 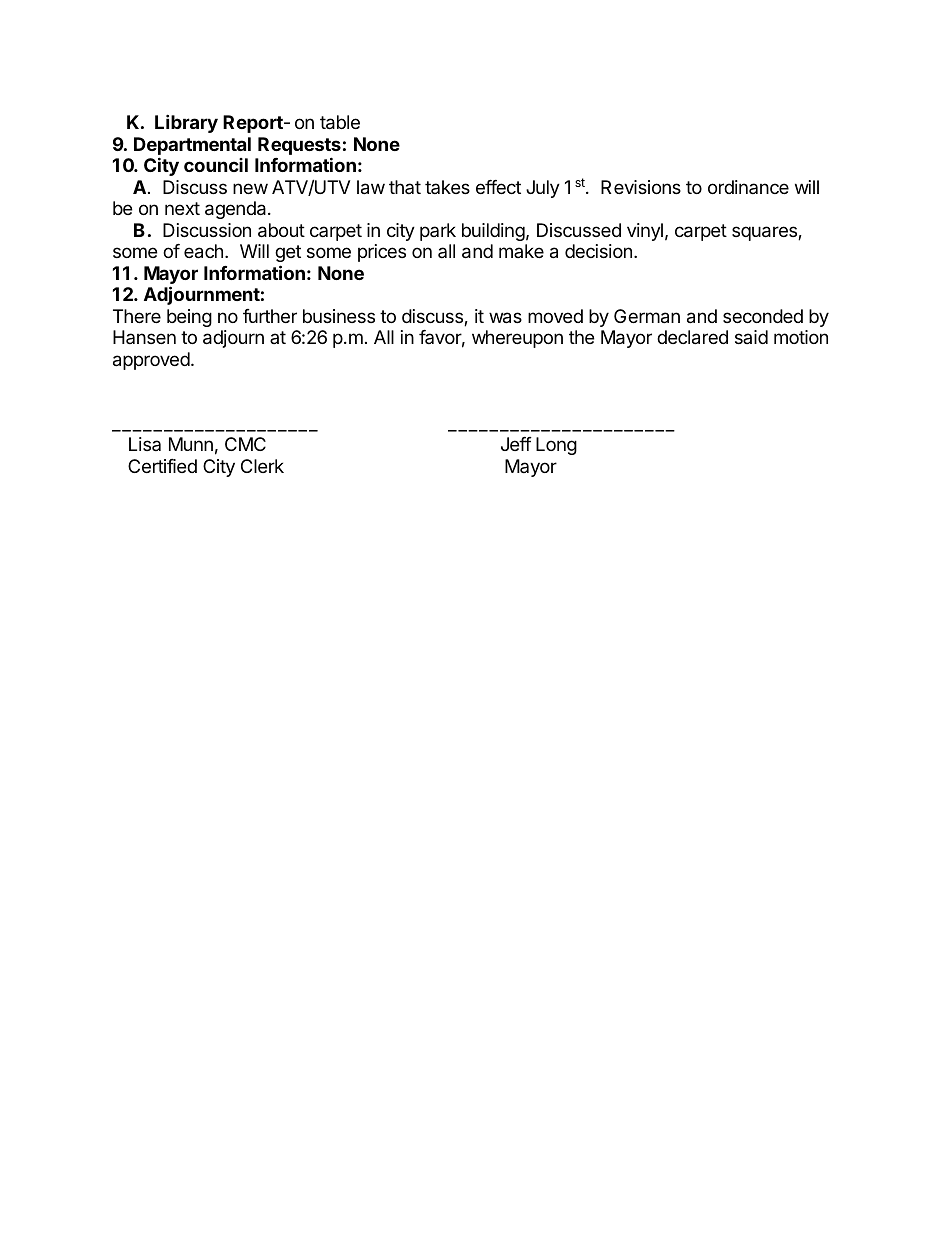 What do you see at coordinates (151, 361) in the document?
I see `approved` at bounding box center [151, 361].
